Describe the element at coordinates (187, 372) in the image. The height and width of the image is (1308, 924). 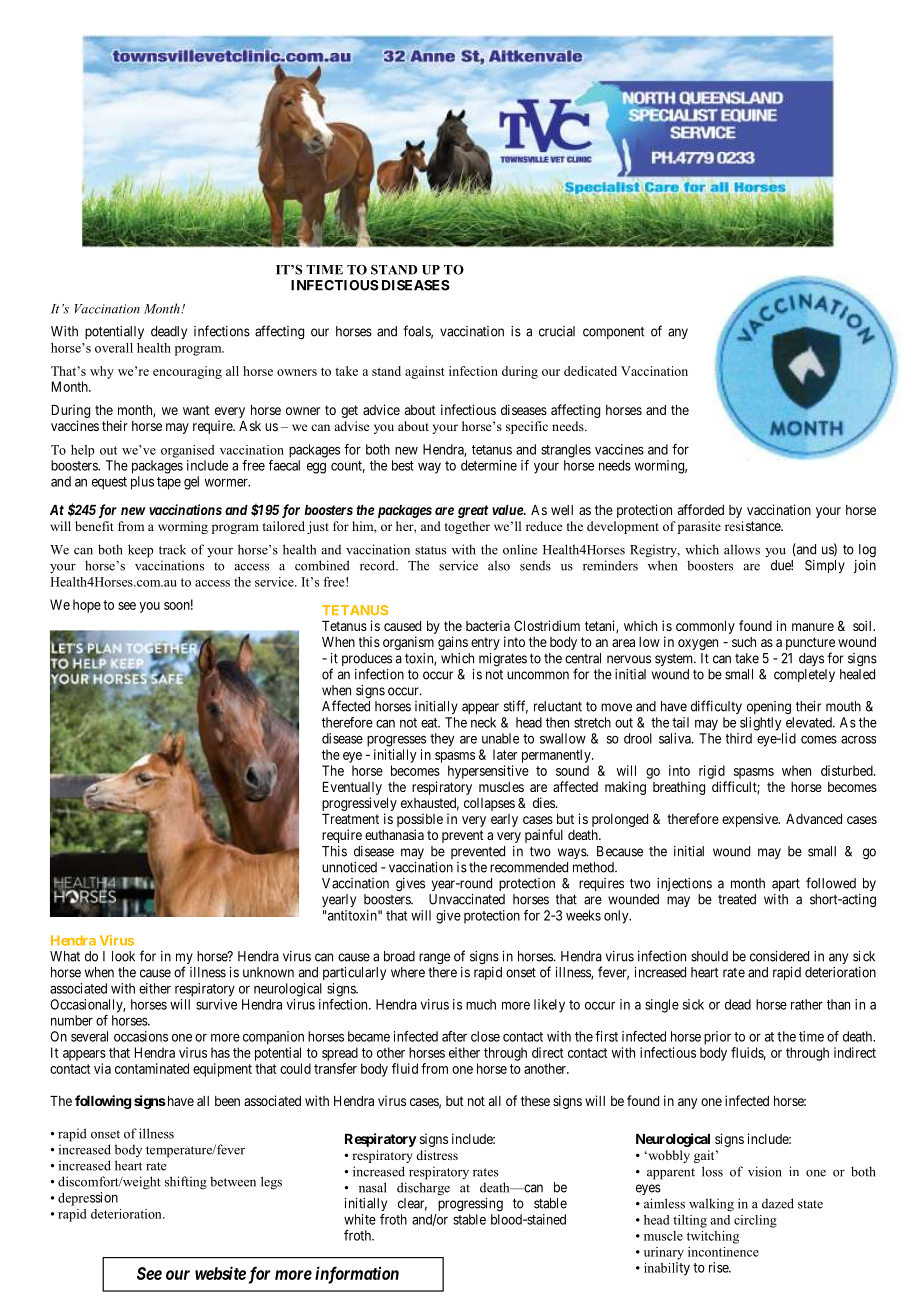
I see `encouraging` at that location.
